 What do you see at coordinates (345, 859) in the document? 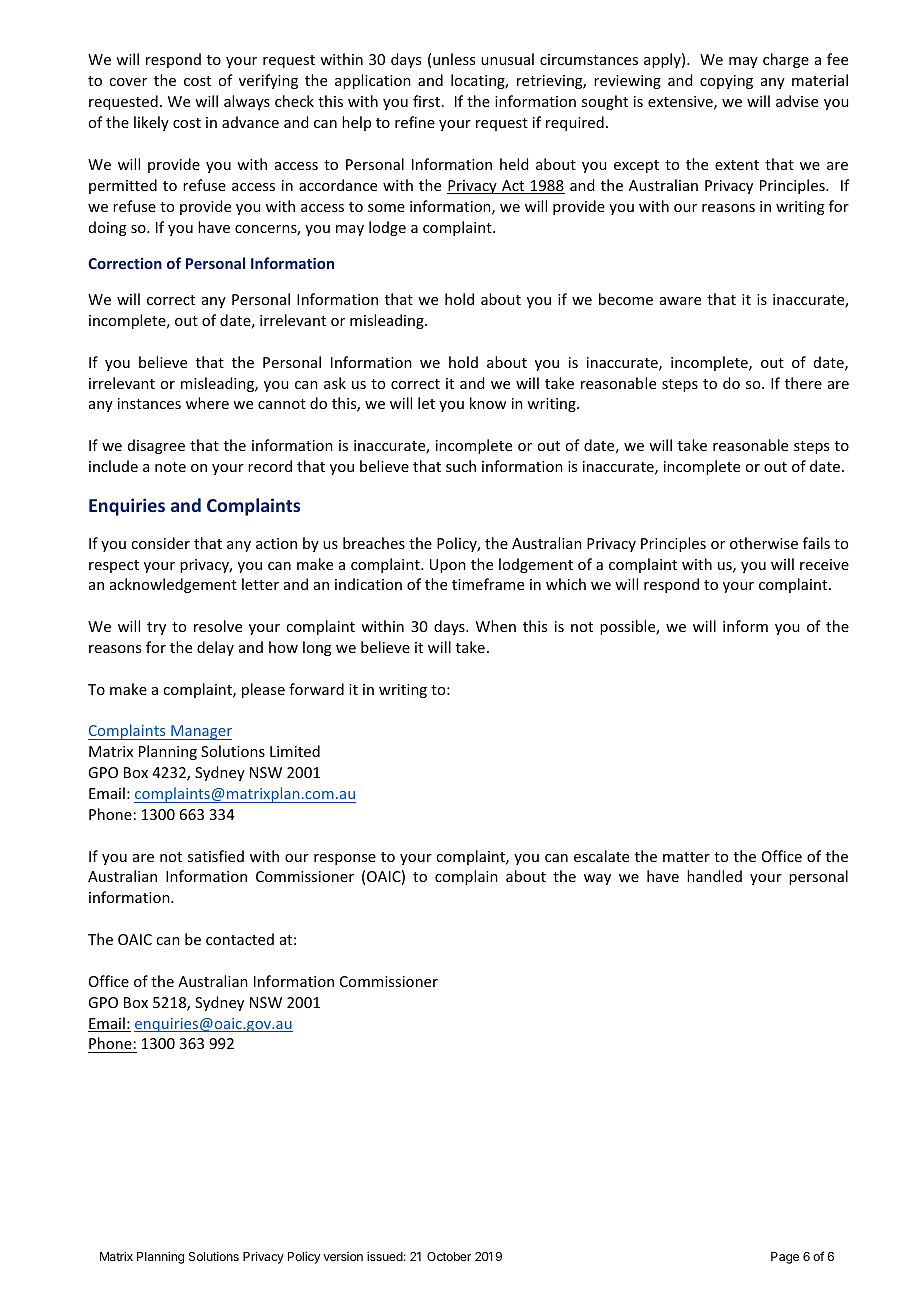
I see `response` at bounding box center [345, 859].
